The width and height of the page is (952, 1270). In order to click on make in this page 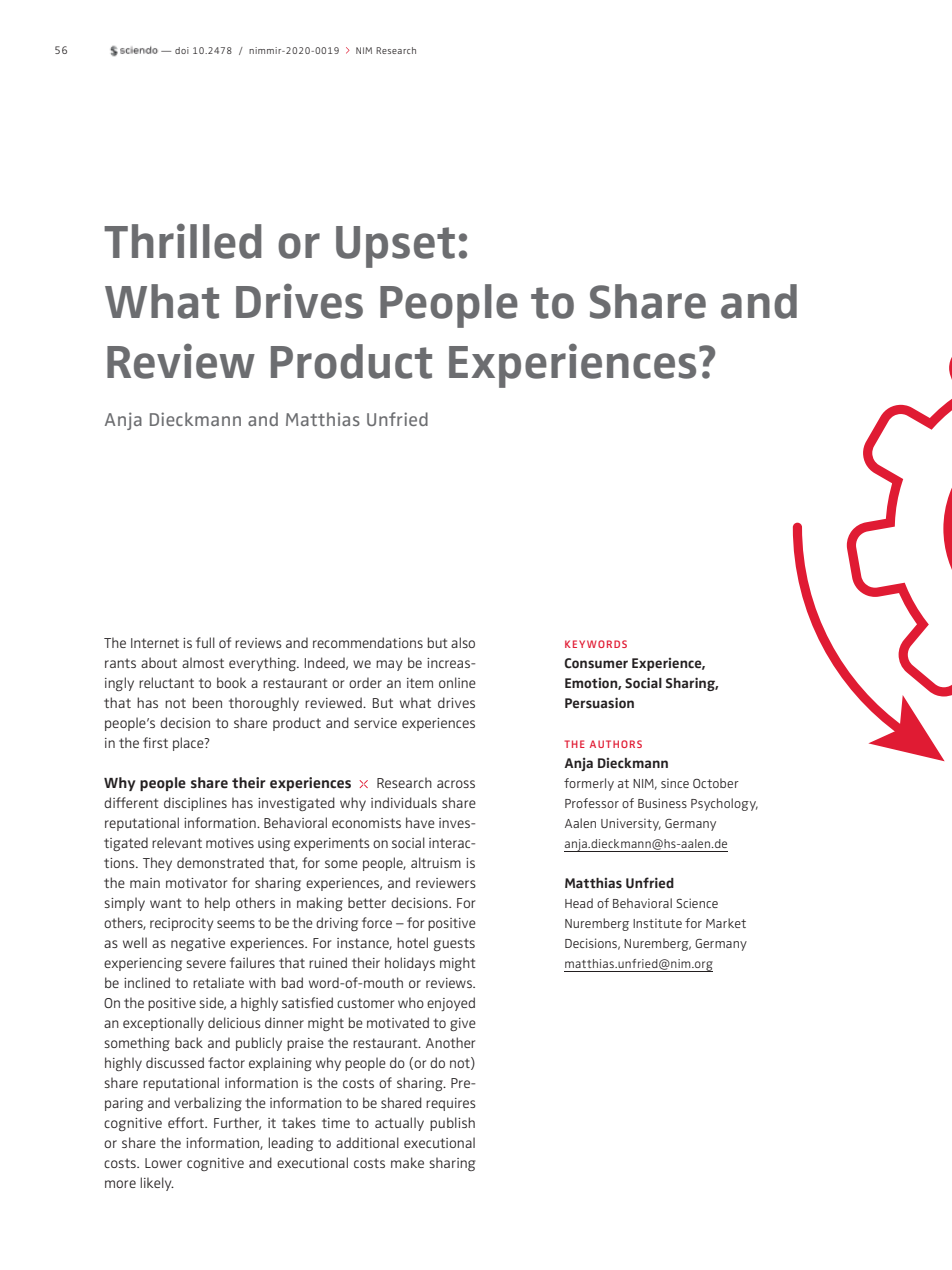, I will do `click(407, 1162)`.
